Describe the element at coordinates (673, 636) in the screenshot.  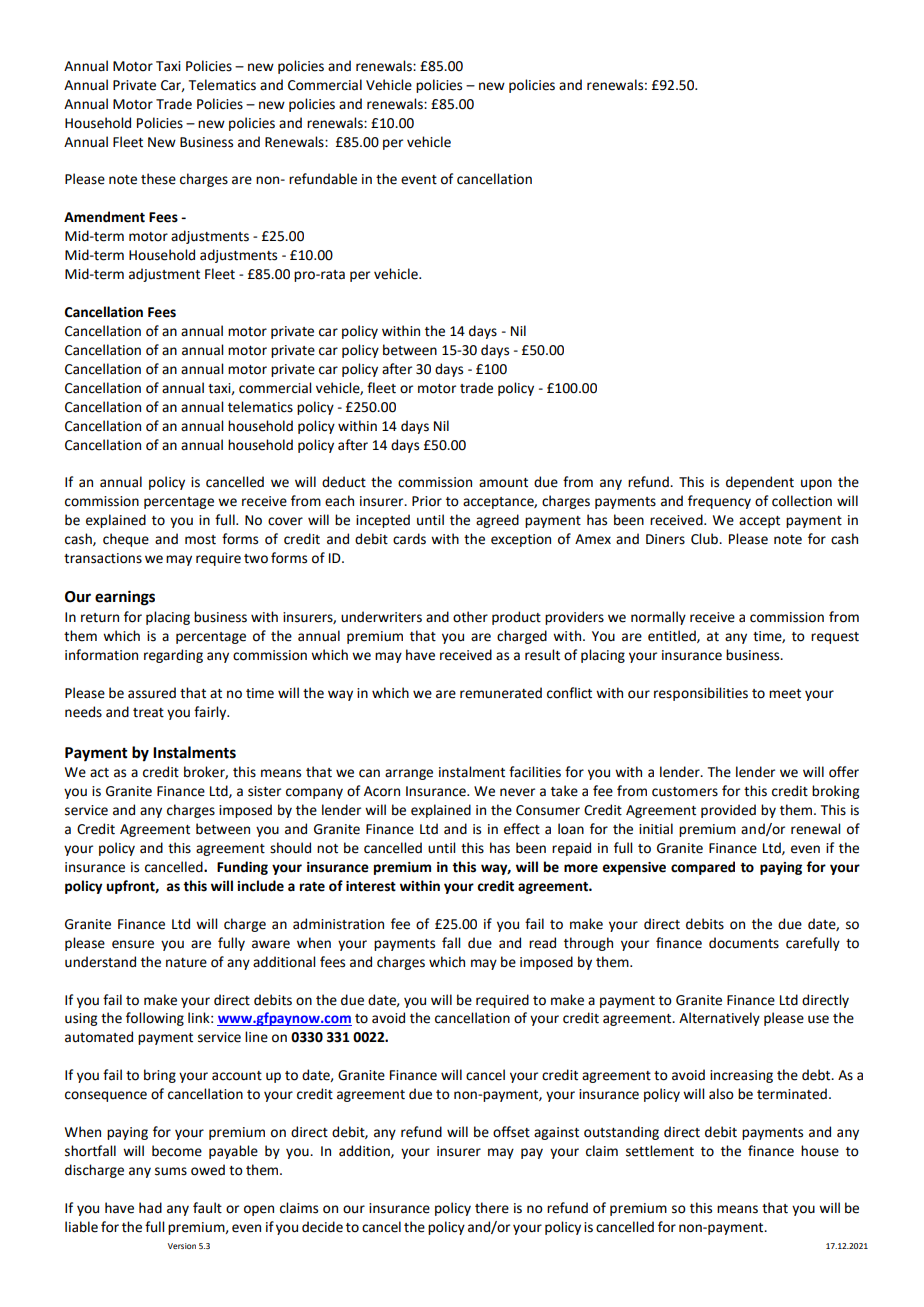
I see `entitled` at that location.
